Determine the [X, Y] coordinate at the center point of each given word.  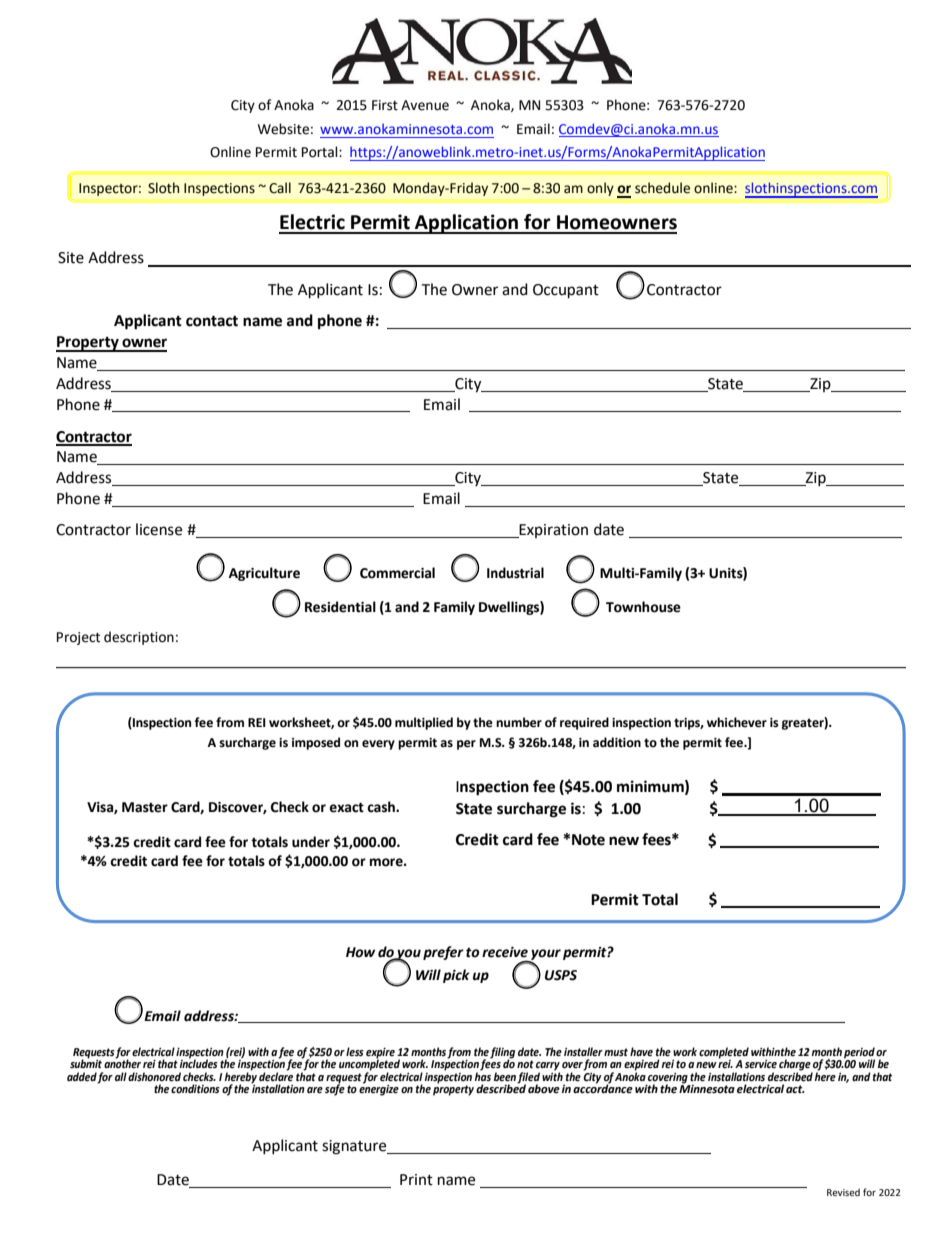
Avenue [425, 105]
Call [280, 188]
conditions [195, 1089]
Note [588, 840]
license [159, 529]
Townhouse [643, 607]
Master [145, 807]
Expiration [552, 531]
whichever [737, 722]
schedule [662, 188]
